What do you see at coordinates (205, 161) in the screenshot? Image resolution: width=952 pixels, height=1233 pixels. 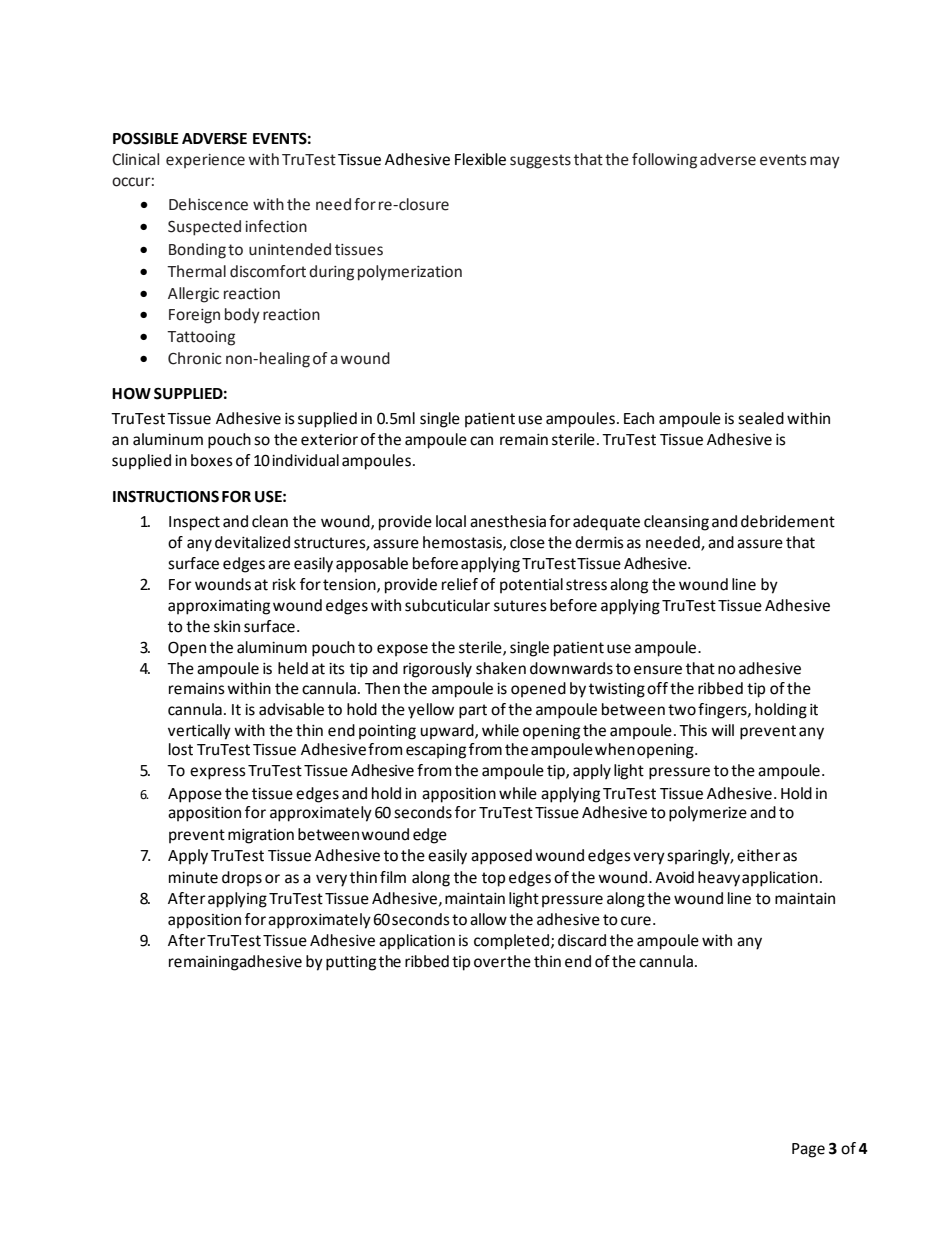 I see `experience` at bounding box center [205, 161].
